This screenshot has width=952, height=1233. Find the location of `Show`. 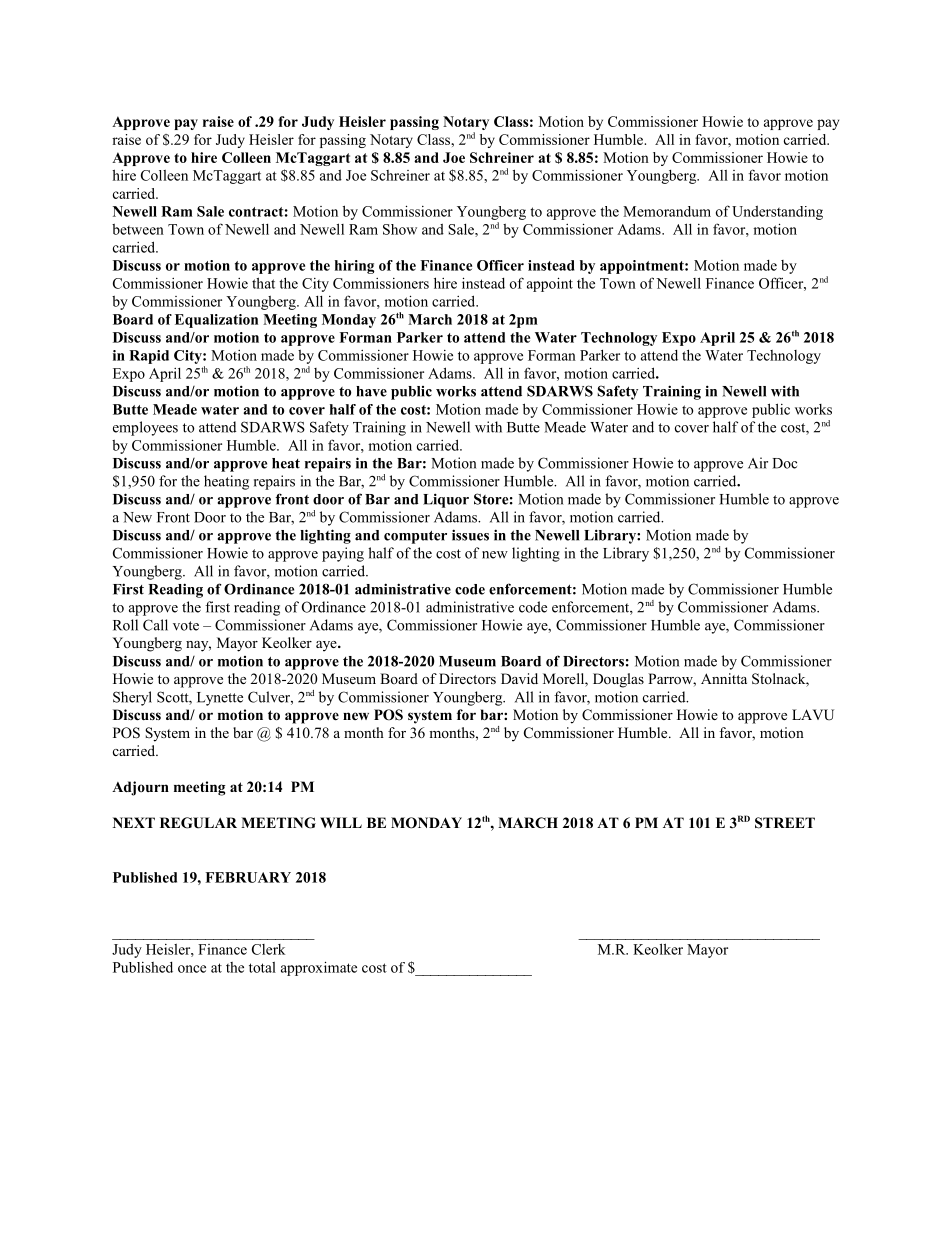

Show is located at coordinates (400, 229).
